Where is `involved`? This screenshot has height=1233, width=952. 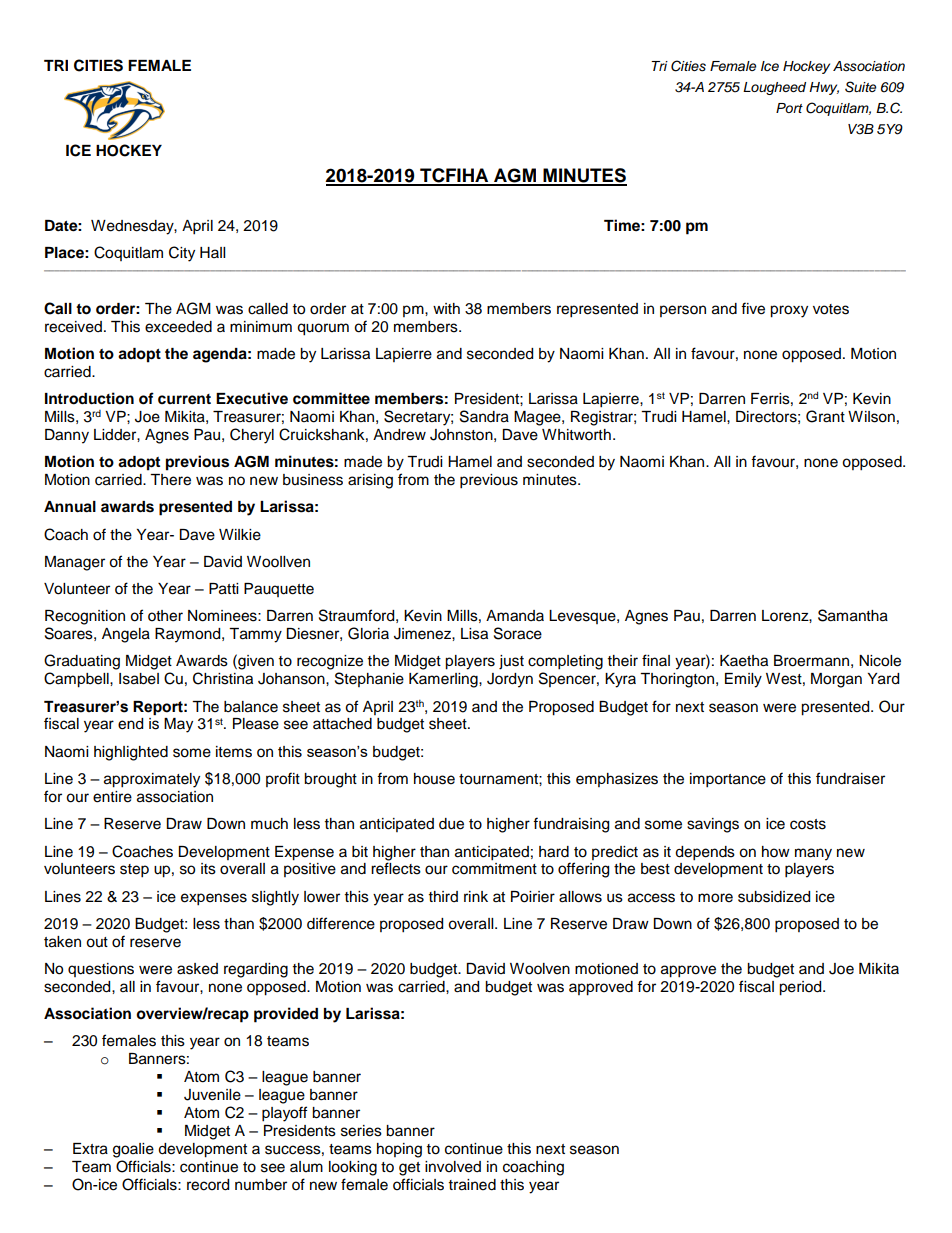 involved is located at coordinates (453, 1167).
